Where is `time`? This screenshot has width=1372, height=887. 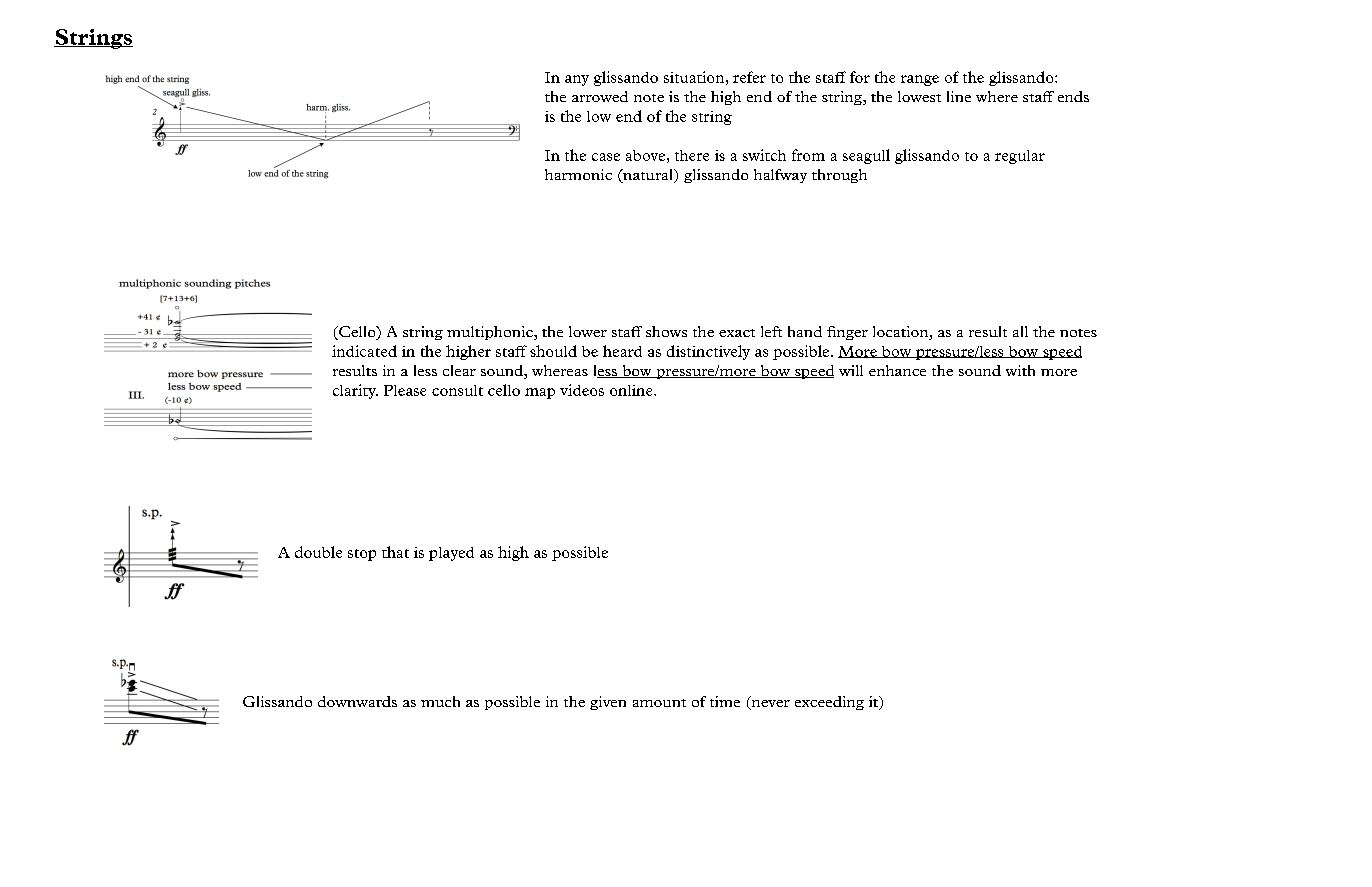 time is located at coordinates (725, 701).
